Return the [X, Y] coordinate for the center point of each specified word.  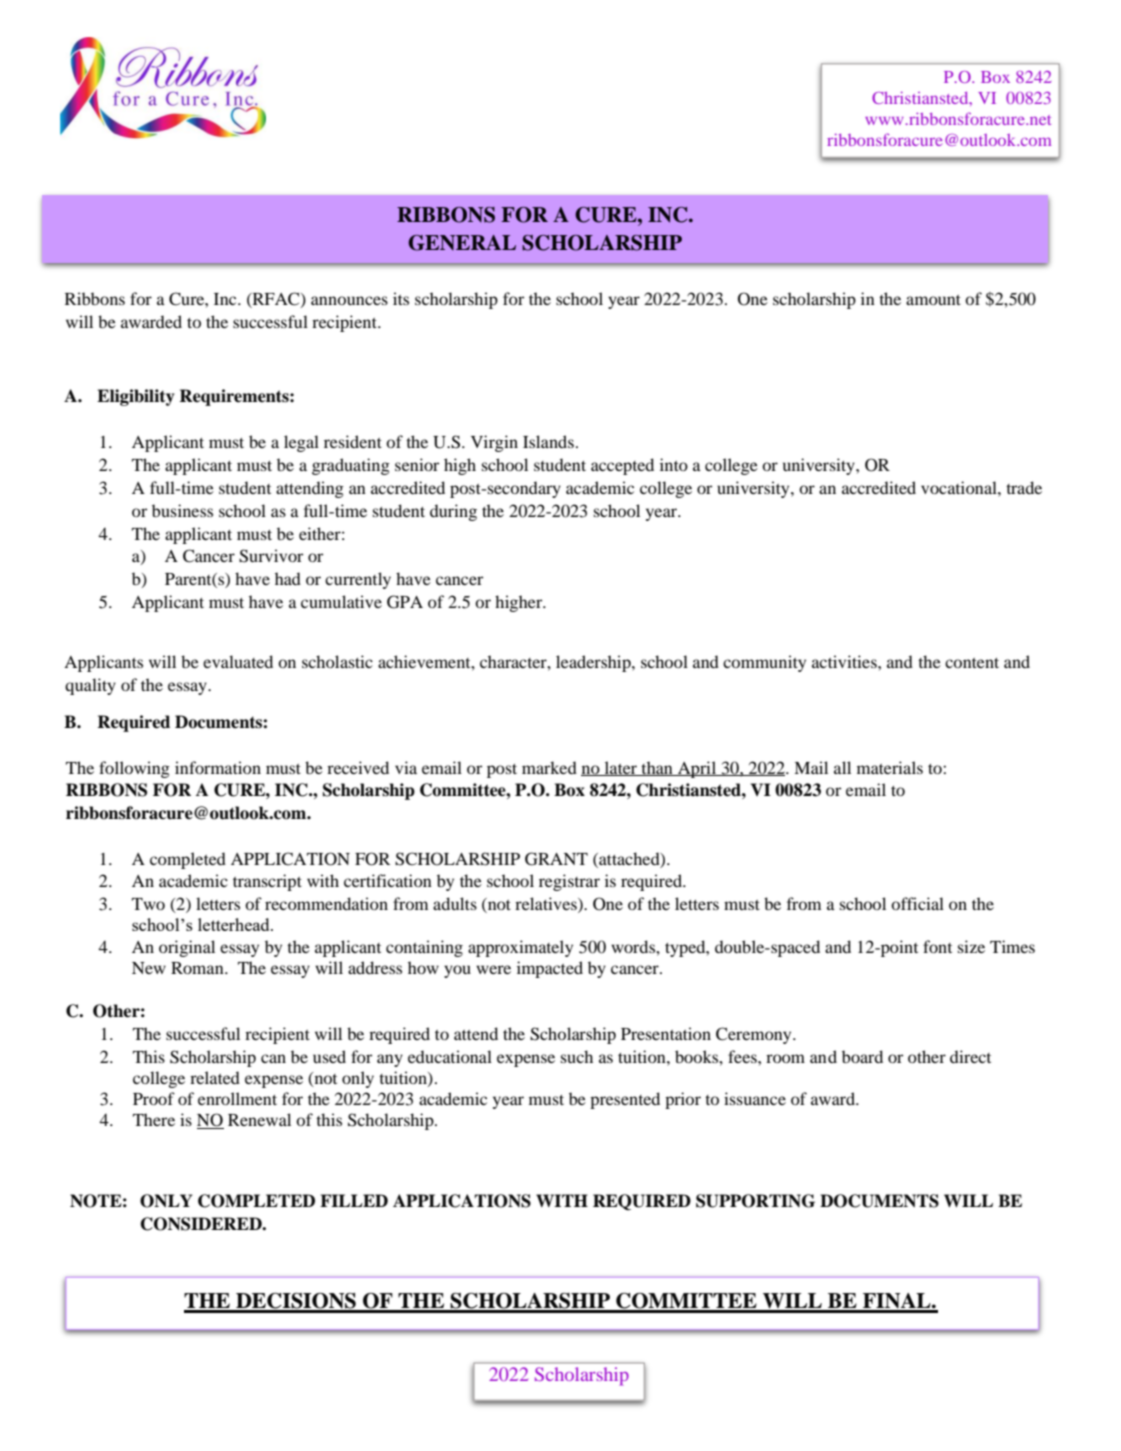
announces [349, 300]
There [154, 1119]
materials [890, 767]
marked [549, 767]
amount [933, 300]
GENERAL [462, 243]
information [218, 767]
